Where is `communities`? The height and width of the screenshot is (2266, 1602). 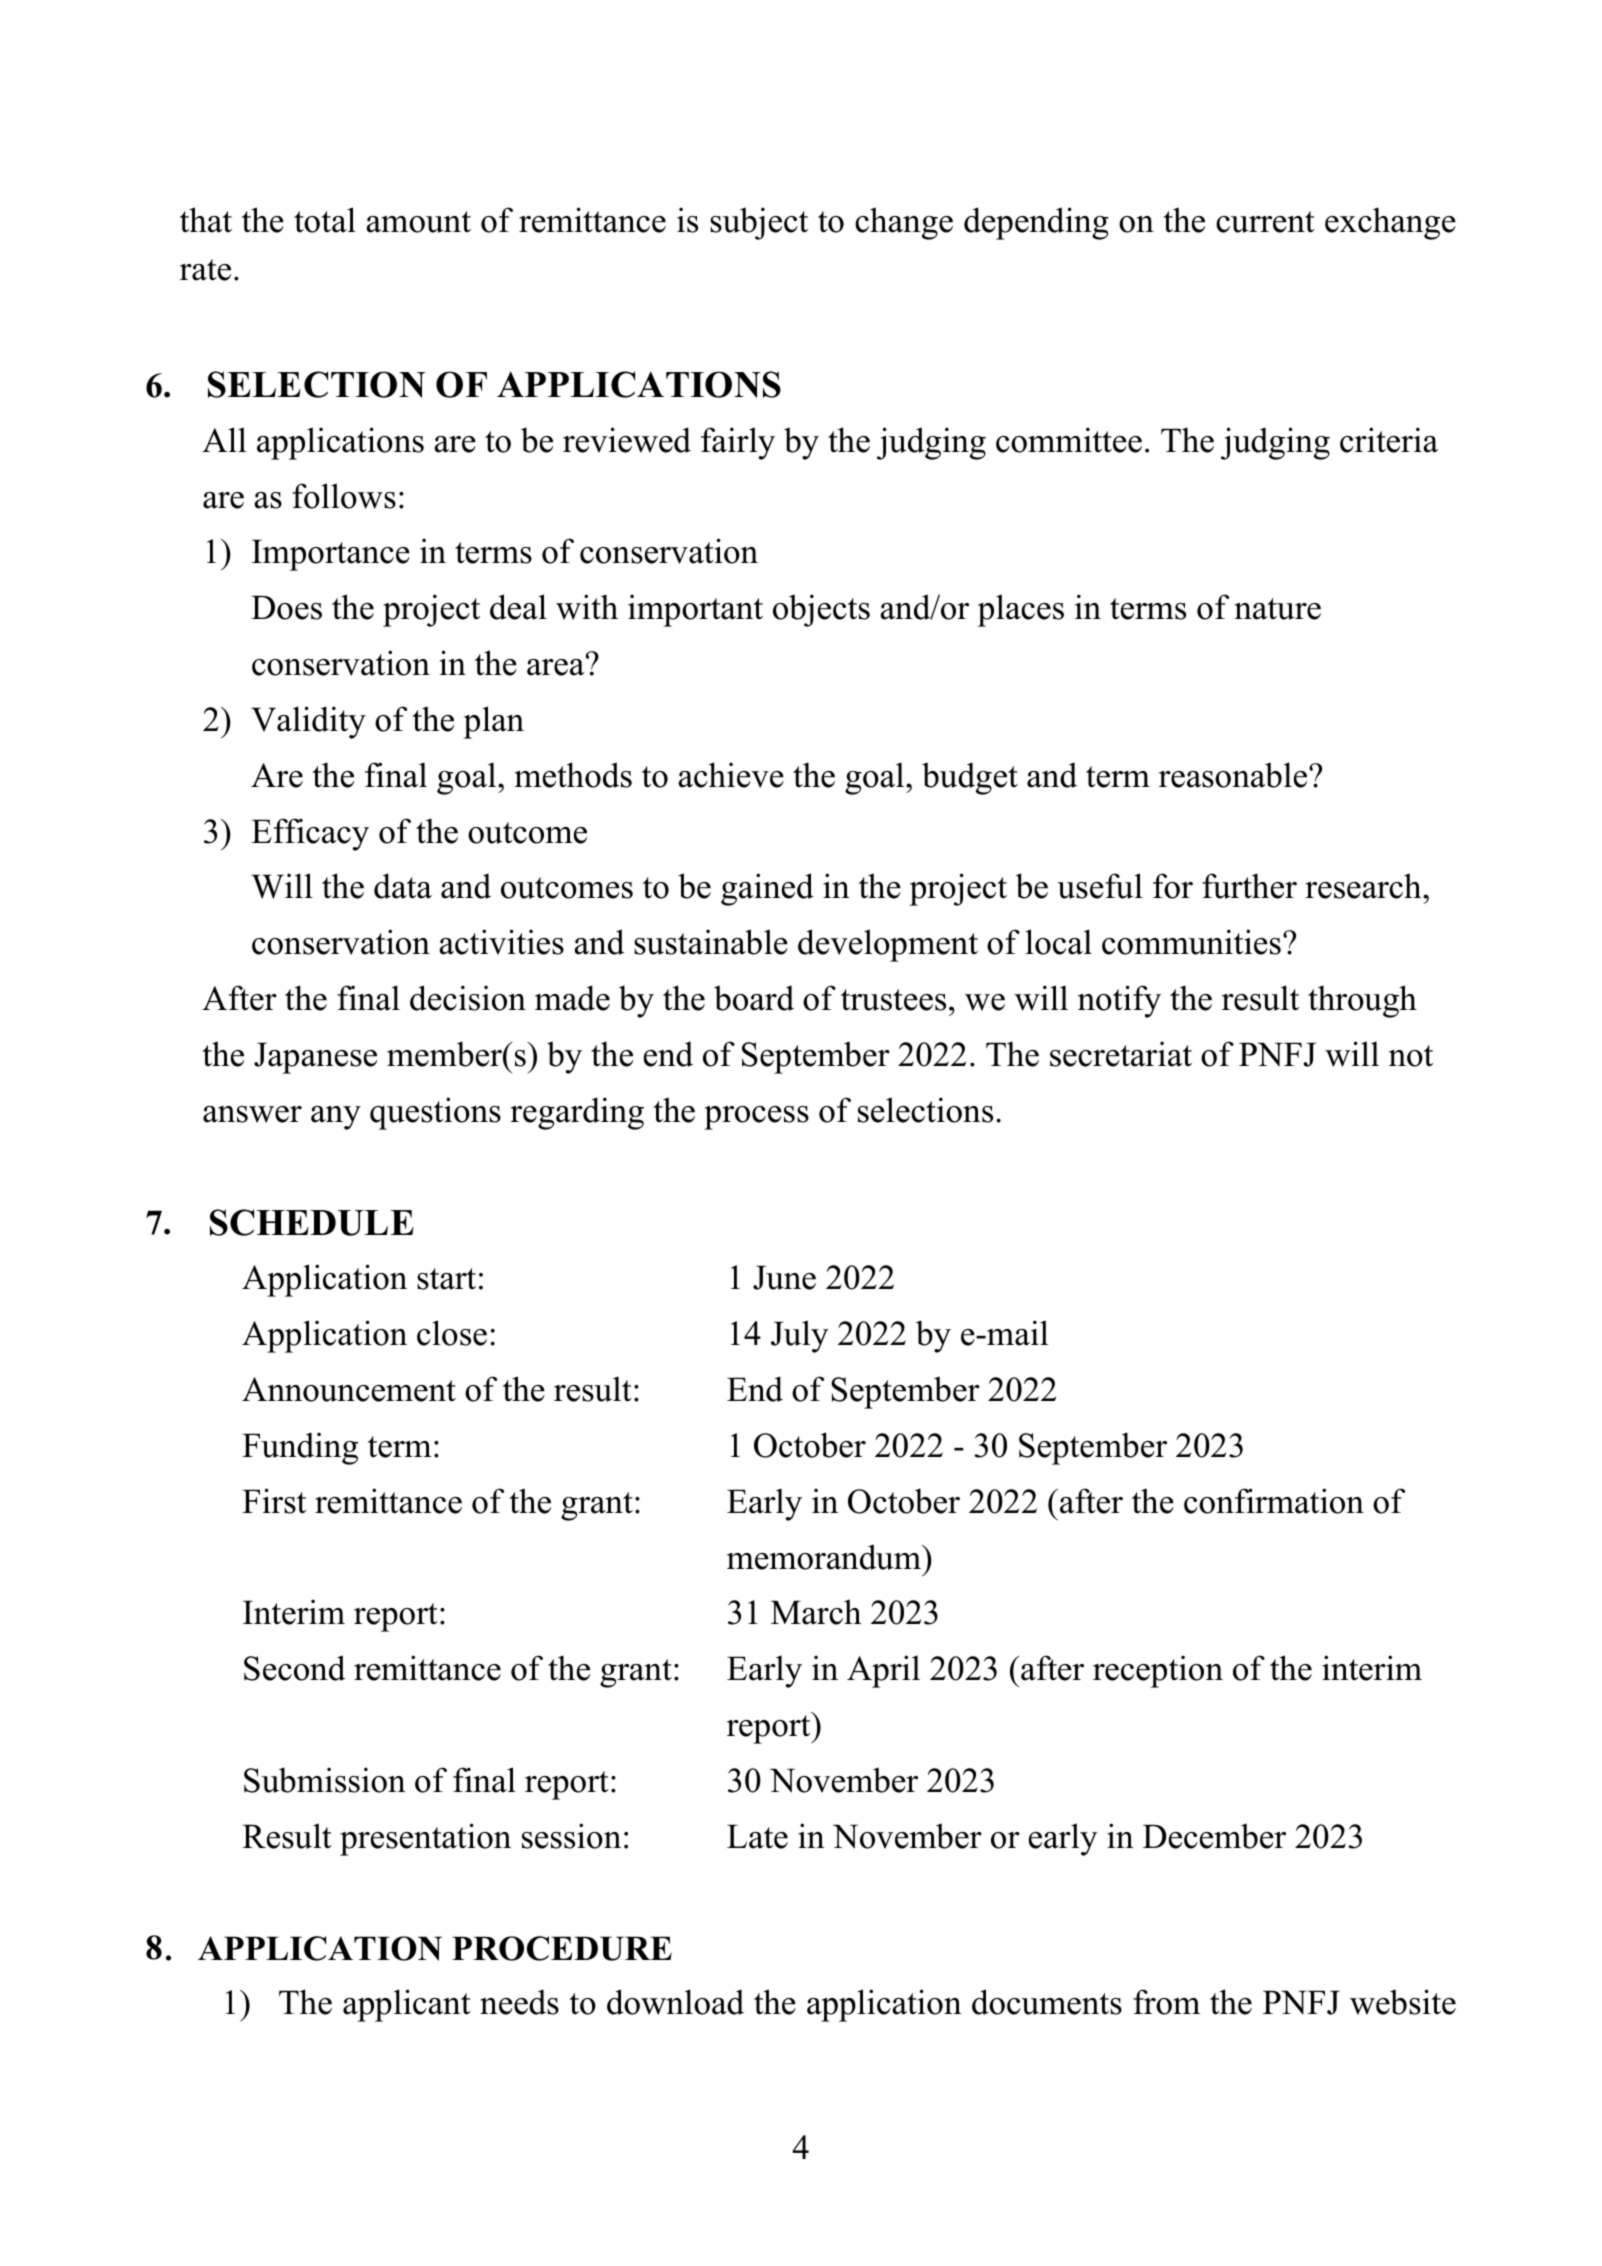
communities is located at coordinates (1191, 942).
